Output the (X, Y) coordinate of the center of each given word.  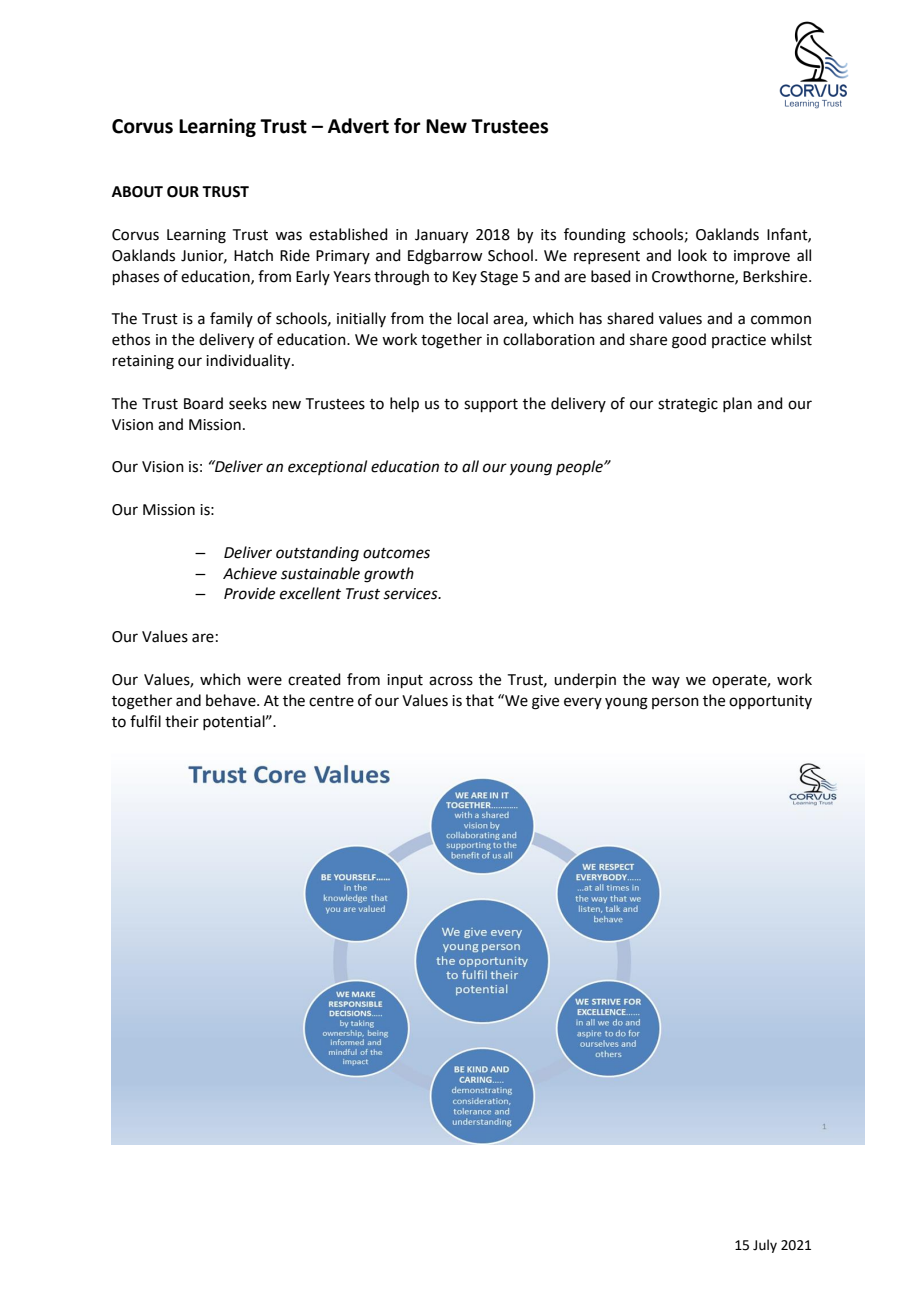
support (491, 405)
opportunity (770, 702)
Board (203, 403)
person (675, 703)
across (451, 681)
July (765, 1246)
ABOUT (137, 192)
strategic (688, 405)
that (480, 700)
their (182, 721)
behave (232, 700)
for (407, 126)
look (692, 255)
